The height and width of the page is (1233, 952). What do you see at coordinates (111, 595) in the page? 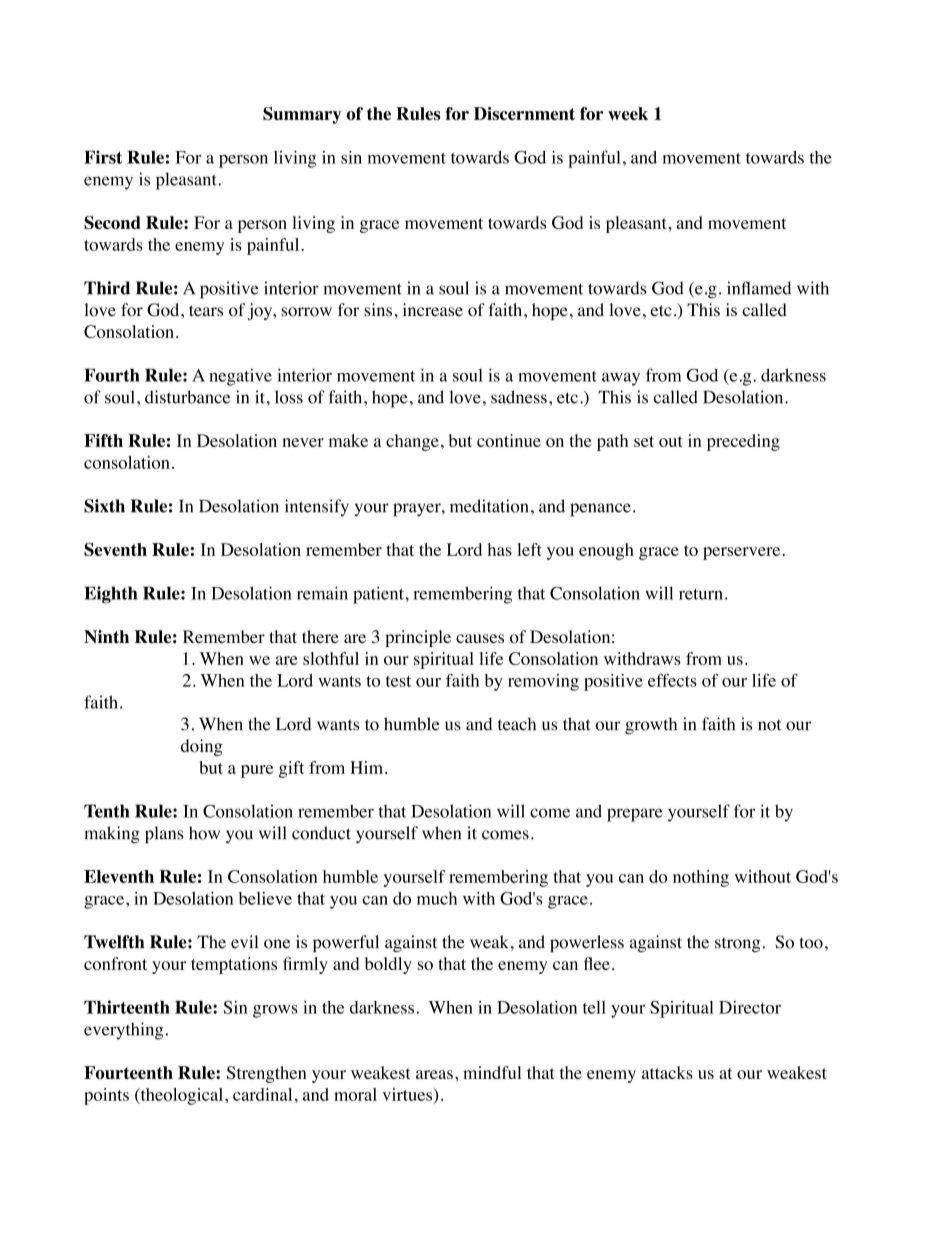
I see `Eighth` at bounding box center [111, 595].
